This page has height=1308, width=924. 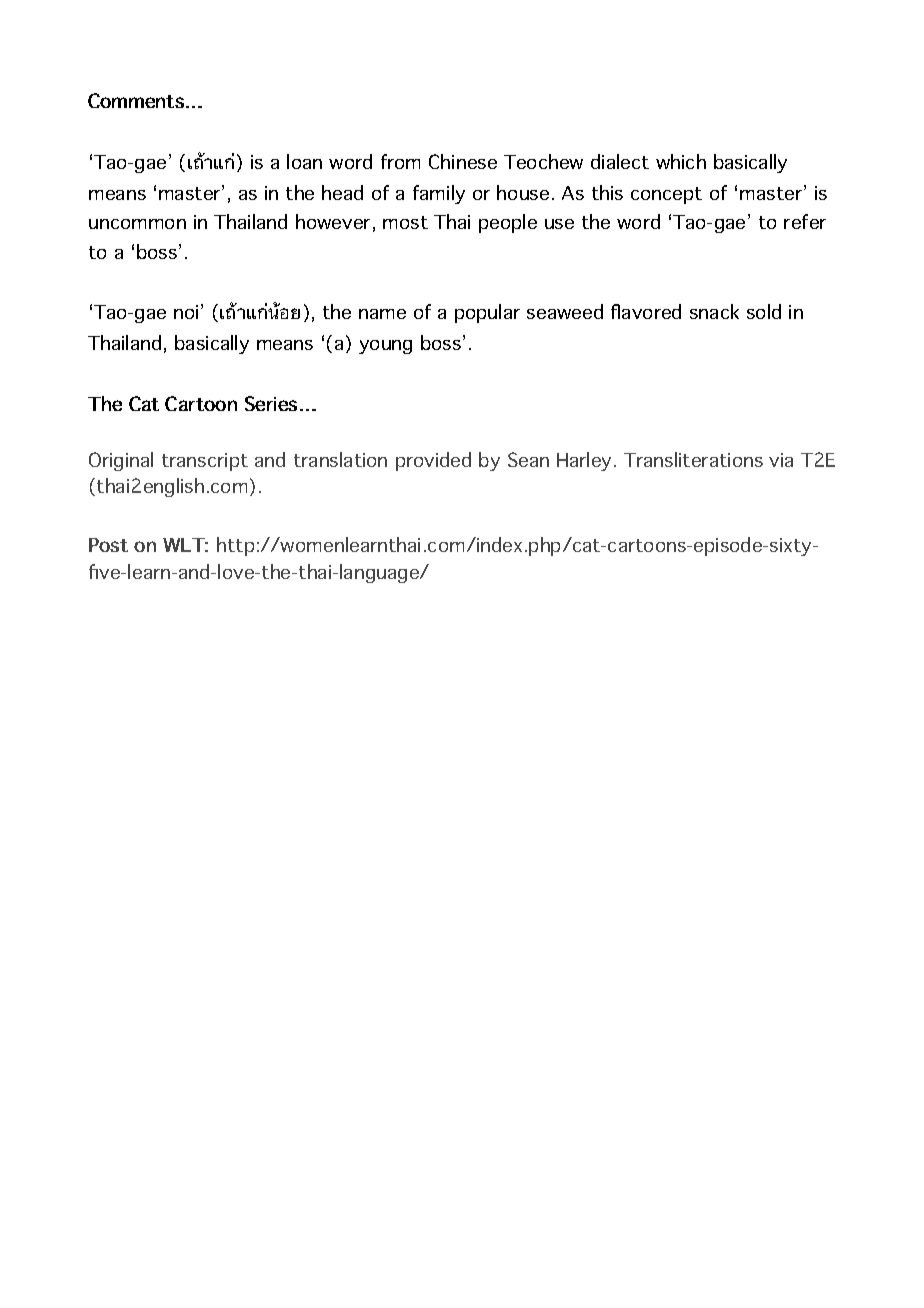 I want to click on Post, so click(x=108, y=545).
